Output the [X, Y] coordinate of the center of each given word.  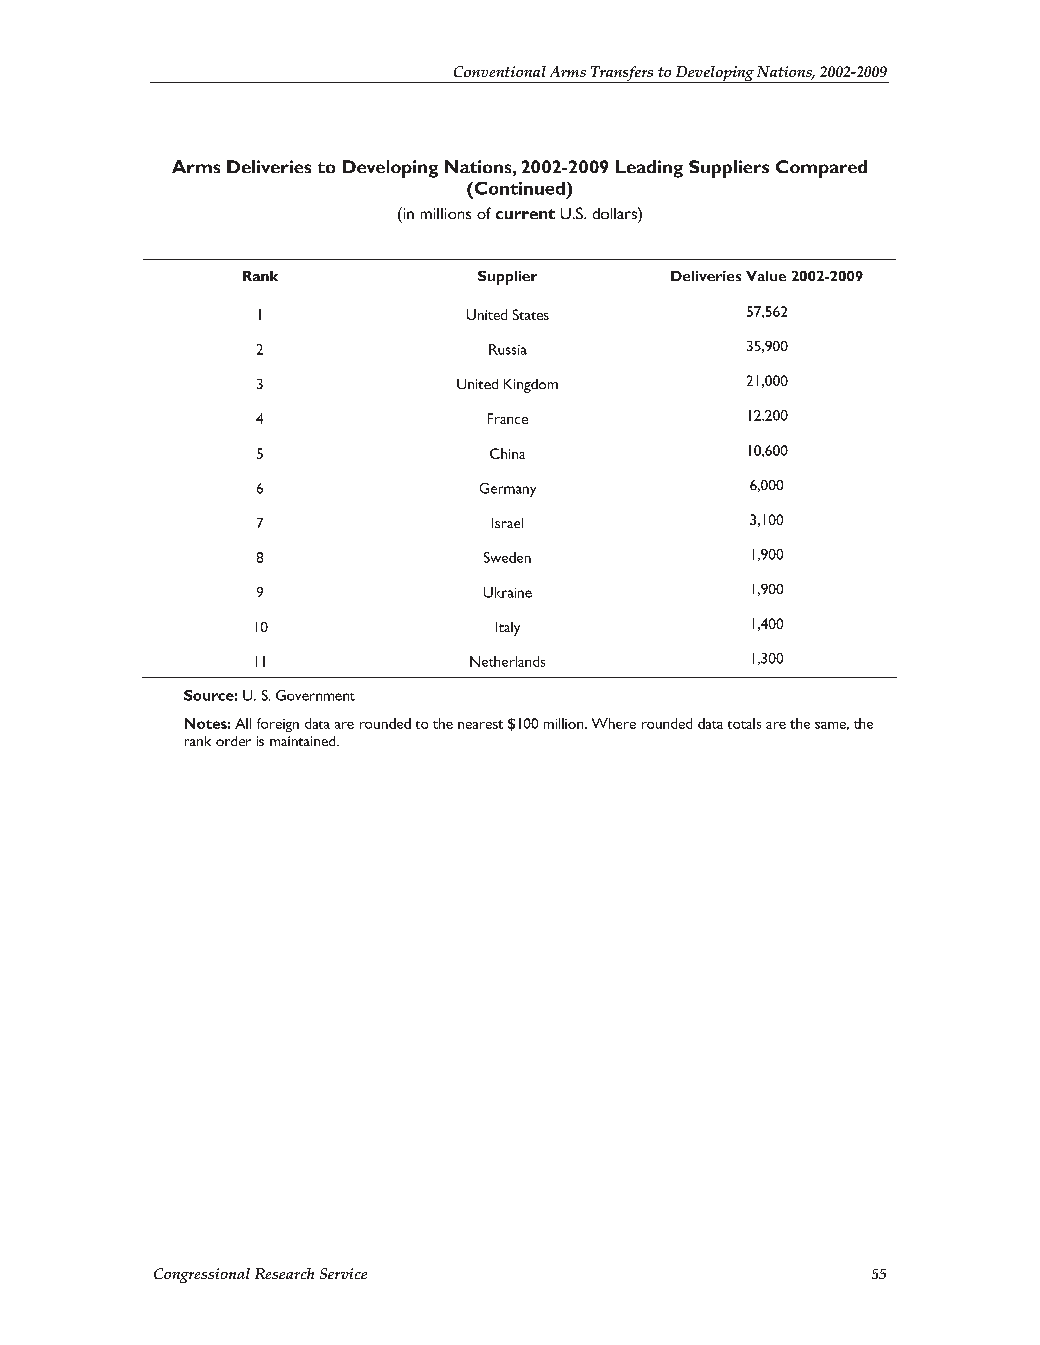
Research [284, 1273]
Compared [821, 169]
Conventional [500, 71]
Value [766, 276]
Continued [518, 188]
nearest [480, 724]
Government [315, 695]
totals [744, 723]
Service [343, 1273]
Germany [508, 490]
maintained [304, 741]
